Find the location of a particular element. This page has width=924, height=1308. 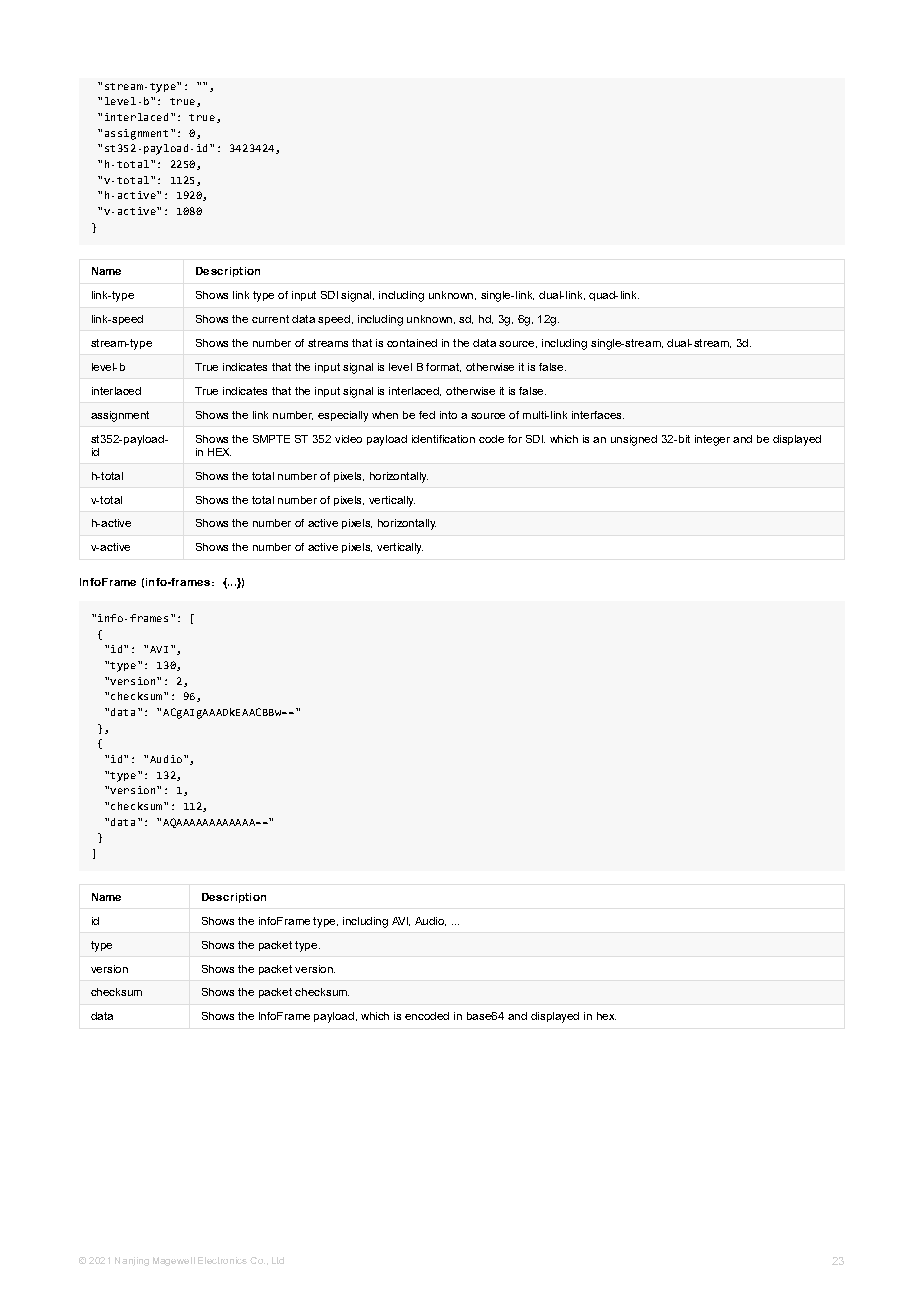

unsigned is located at coordinates (634, 440).
